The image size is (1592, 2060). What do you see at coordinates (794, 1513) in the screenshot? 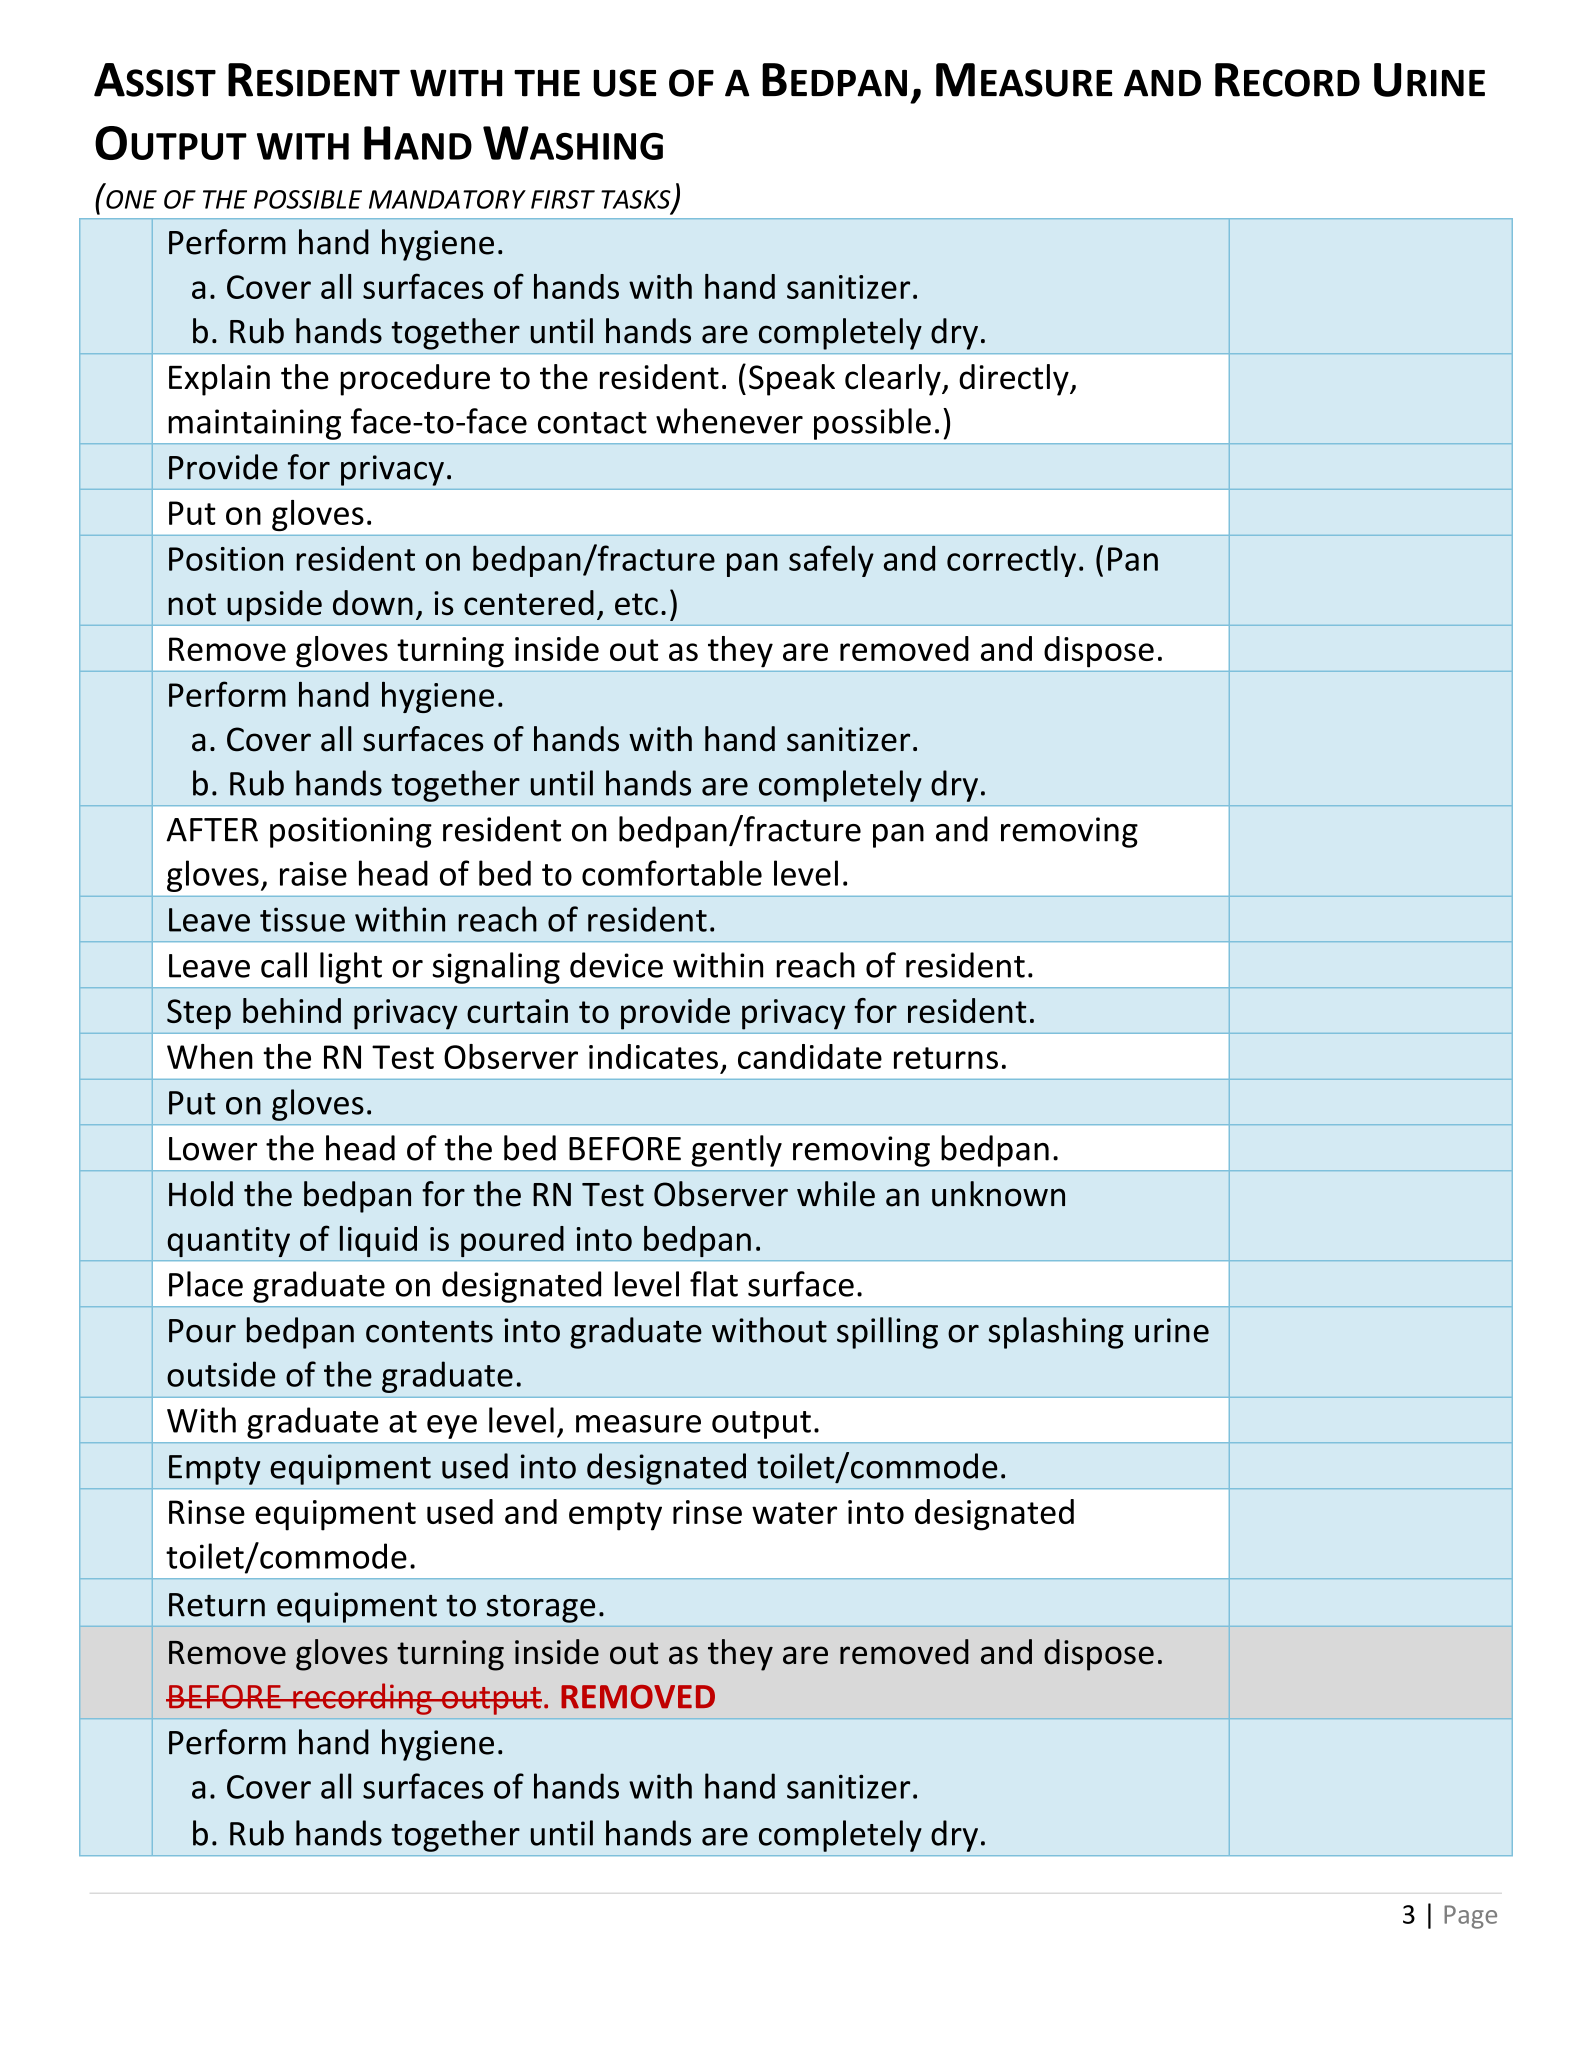
I see `water` at bounding box center [794, 1513].
